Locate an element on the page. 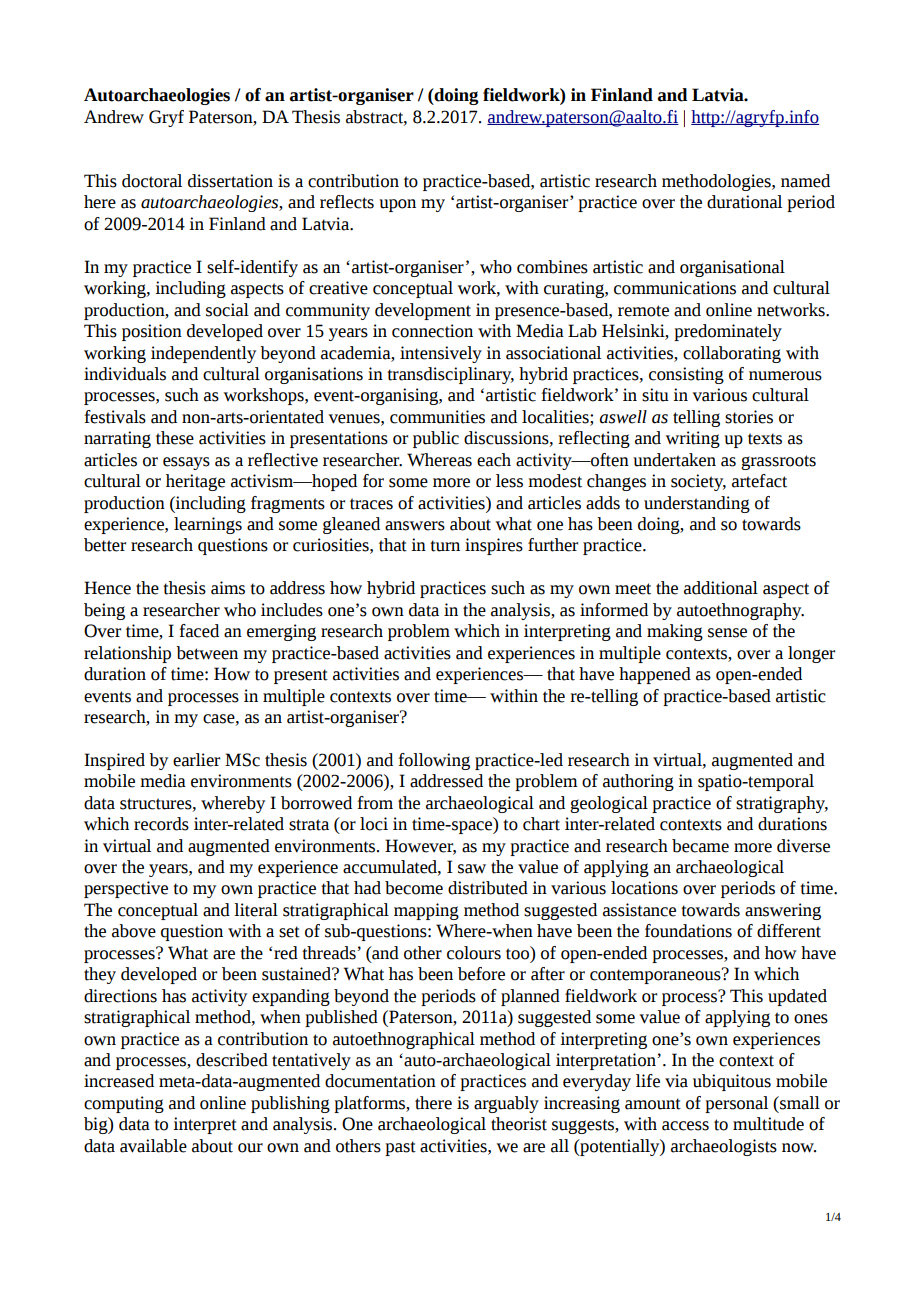 This image has width=924, height=1308. doctoral is located at coordinates (152, 181).
